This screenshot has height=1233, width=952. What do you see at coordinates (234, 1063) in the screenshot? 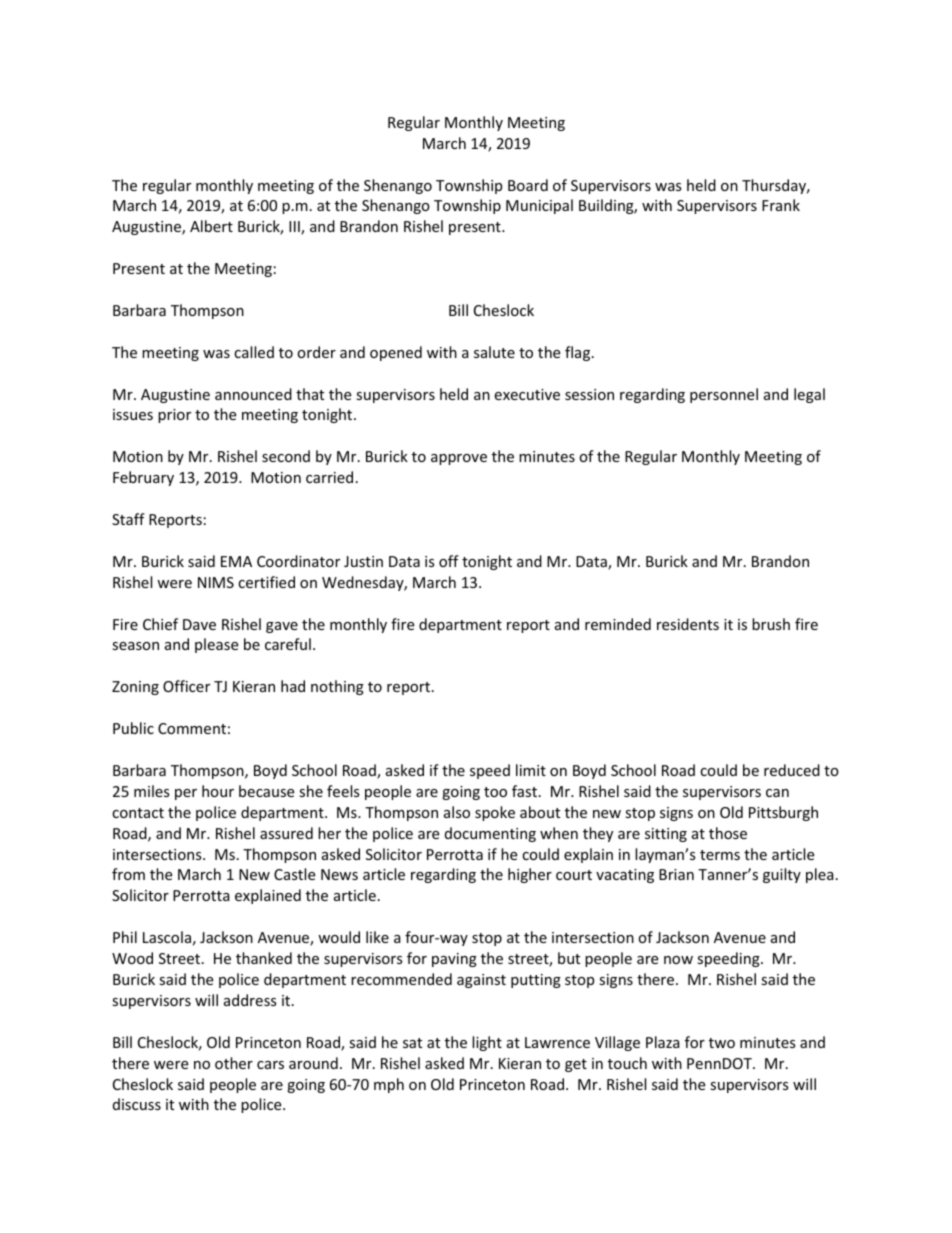
I see `other` at bounding box center [234, 1063].
